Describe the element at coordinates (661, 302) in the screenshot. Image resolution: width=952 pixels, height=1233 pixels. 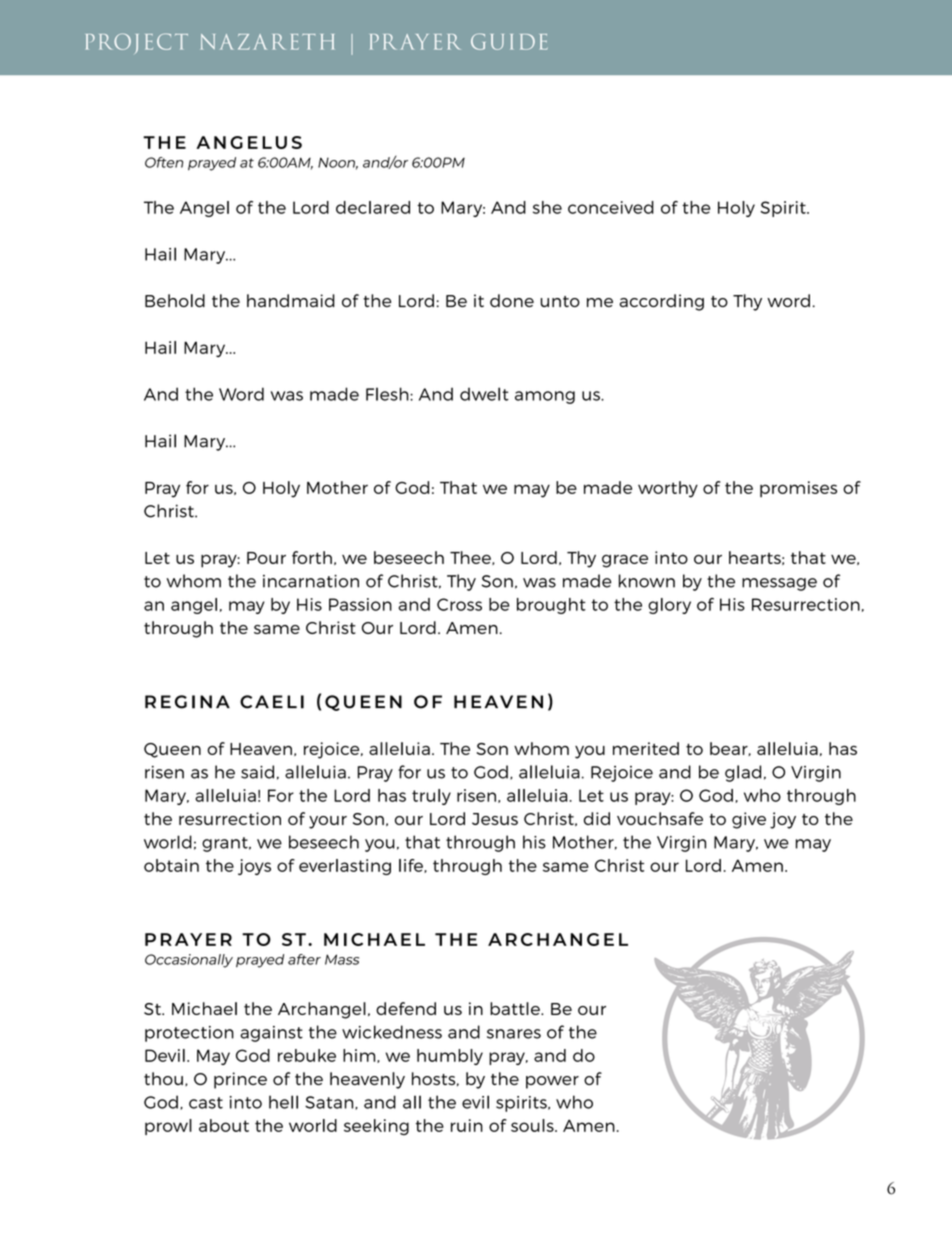
I see `according` at that location.
